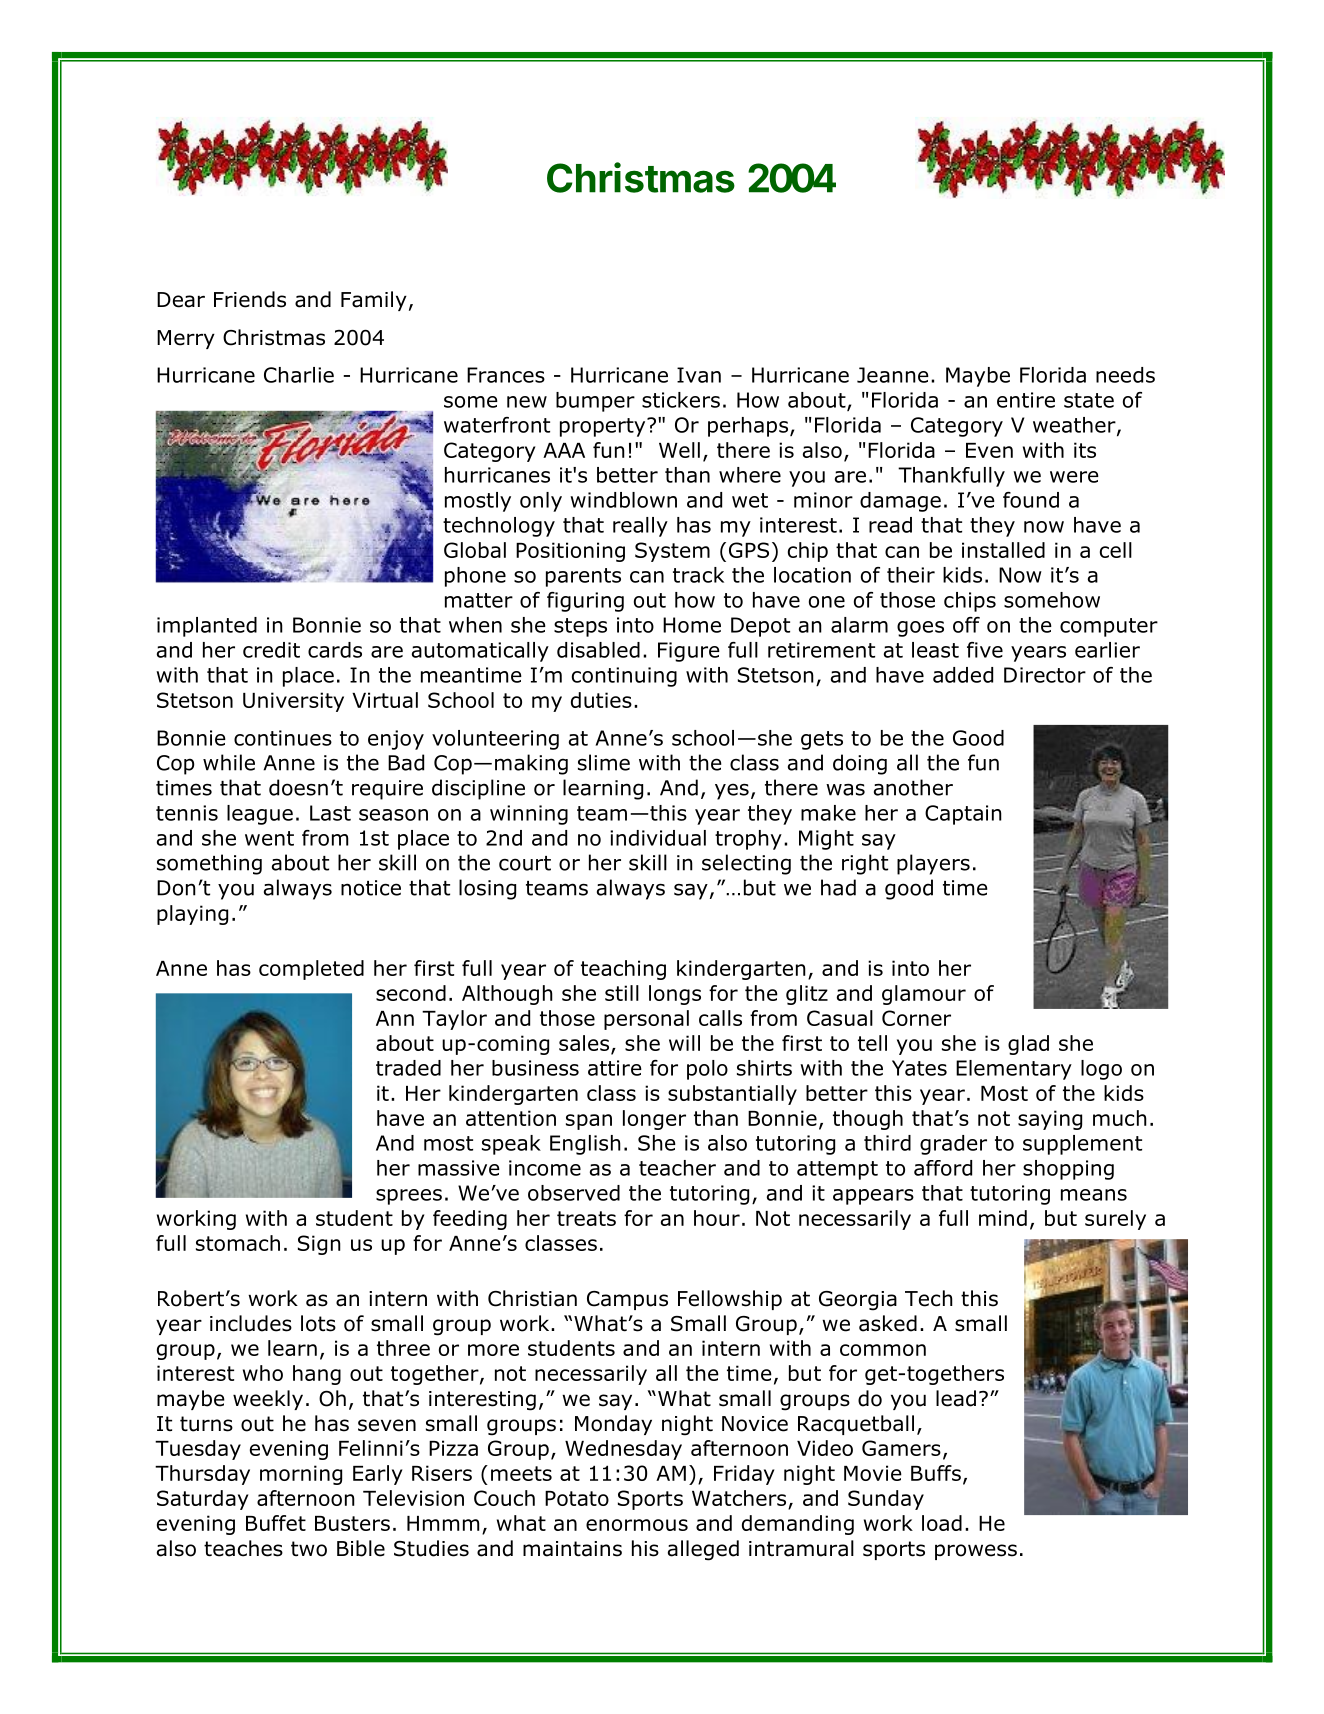 This screenshot has height=1714, width=1324. What do you see at coordinates (692, 625) in the screenshot?
I see `Home` at bounding box center [692, 625].
